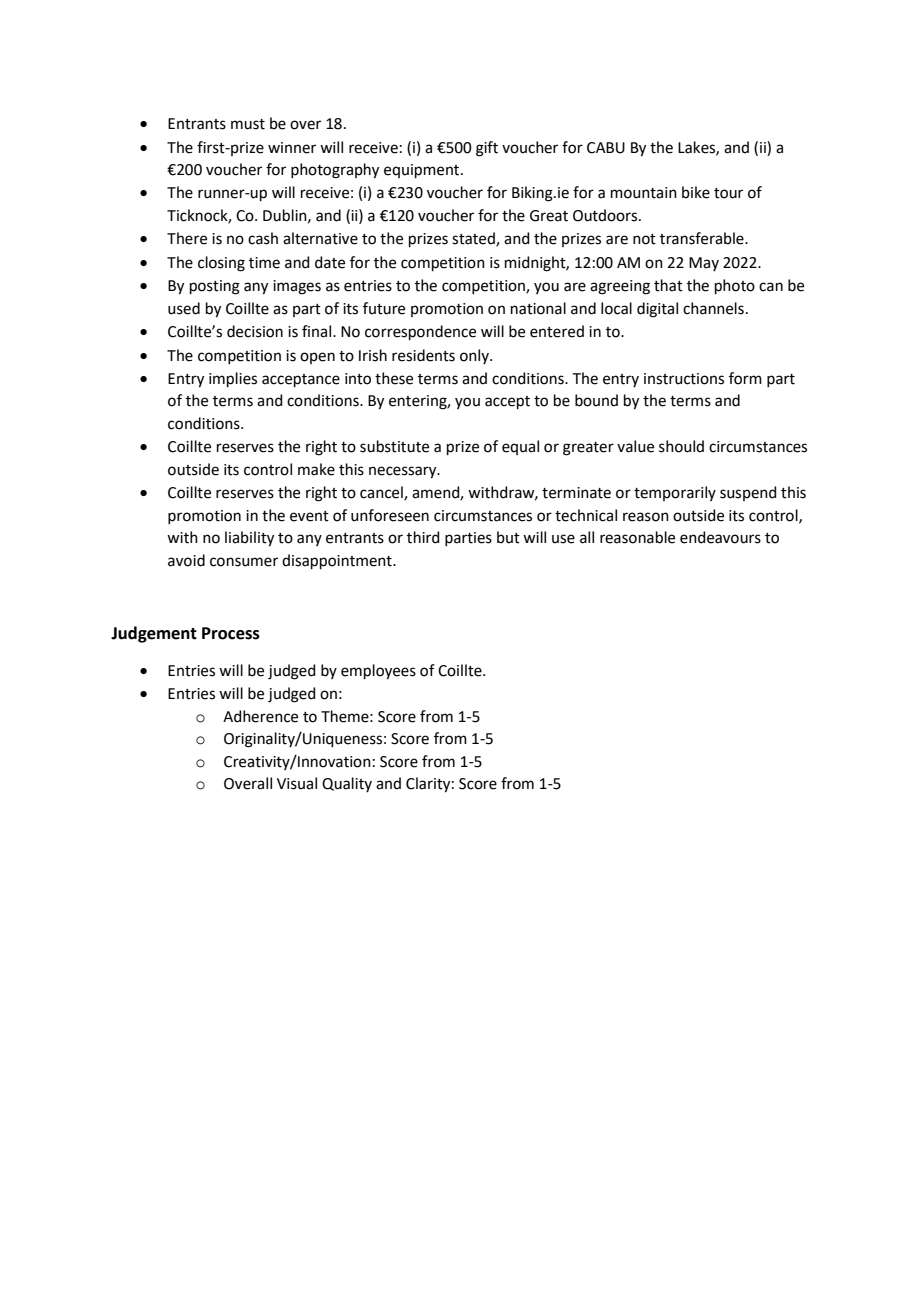  What do you see at coordinates (475, 356) in the image?
I see `only` at bounding box center [475, 356].
